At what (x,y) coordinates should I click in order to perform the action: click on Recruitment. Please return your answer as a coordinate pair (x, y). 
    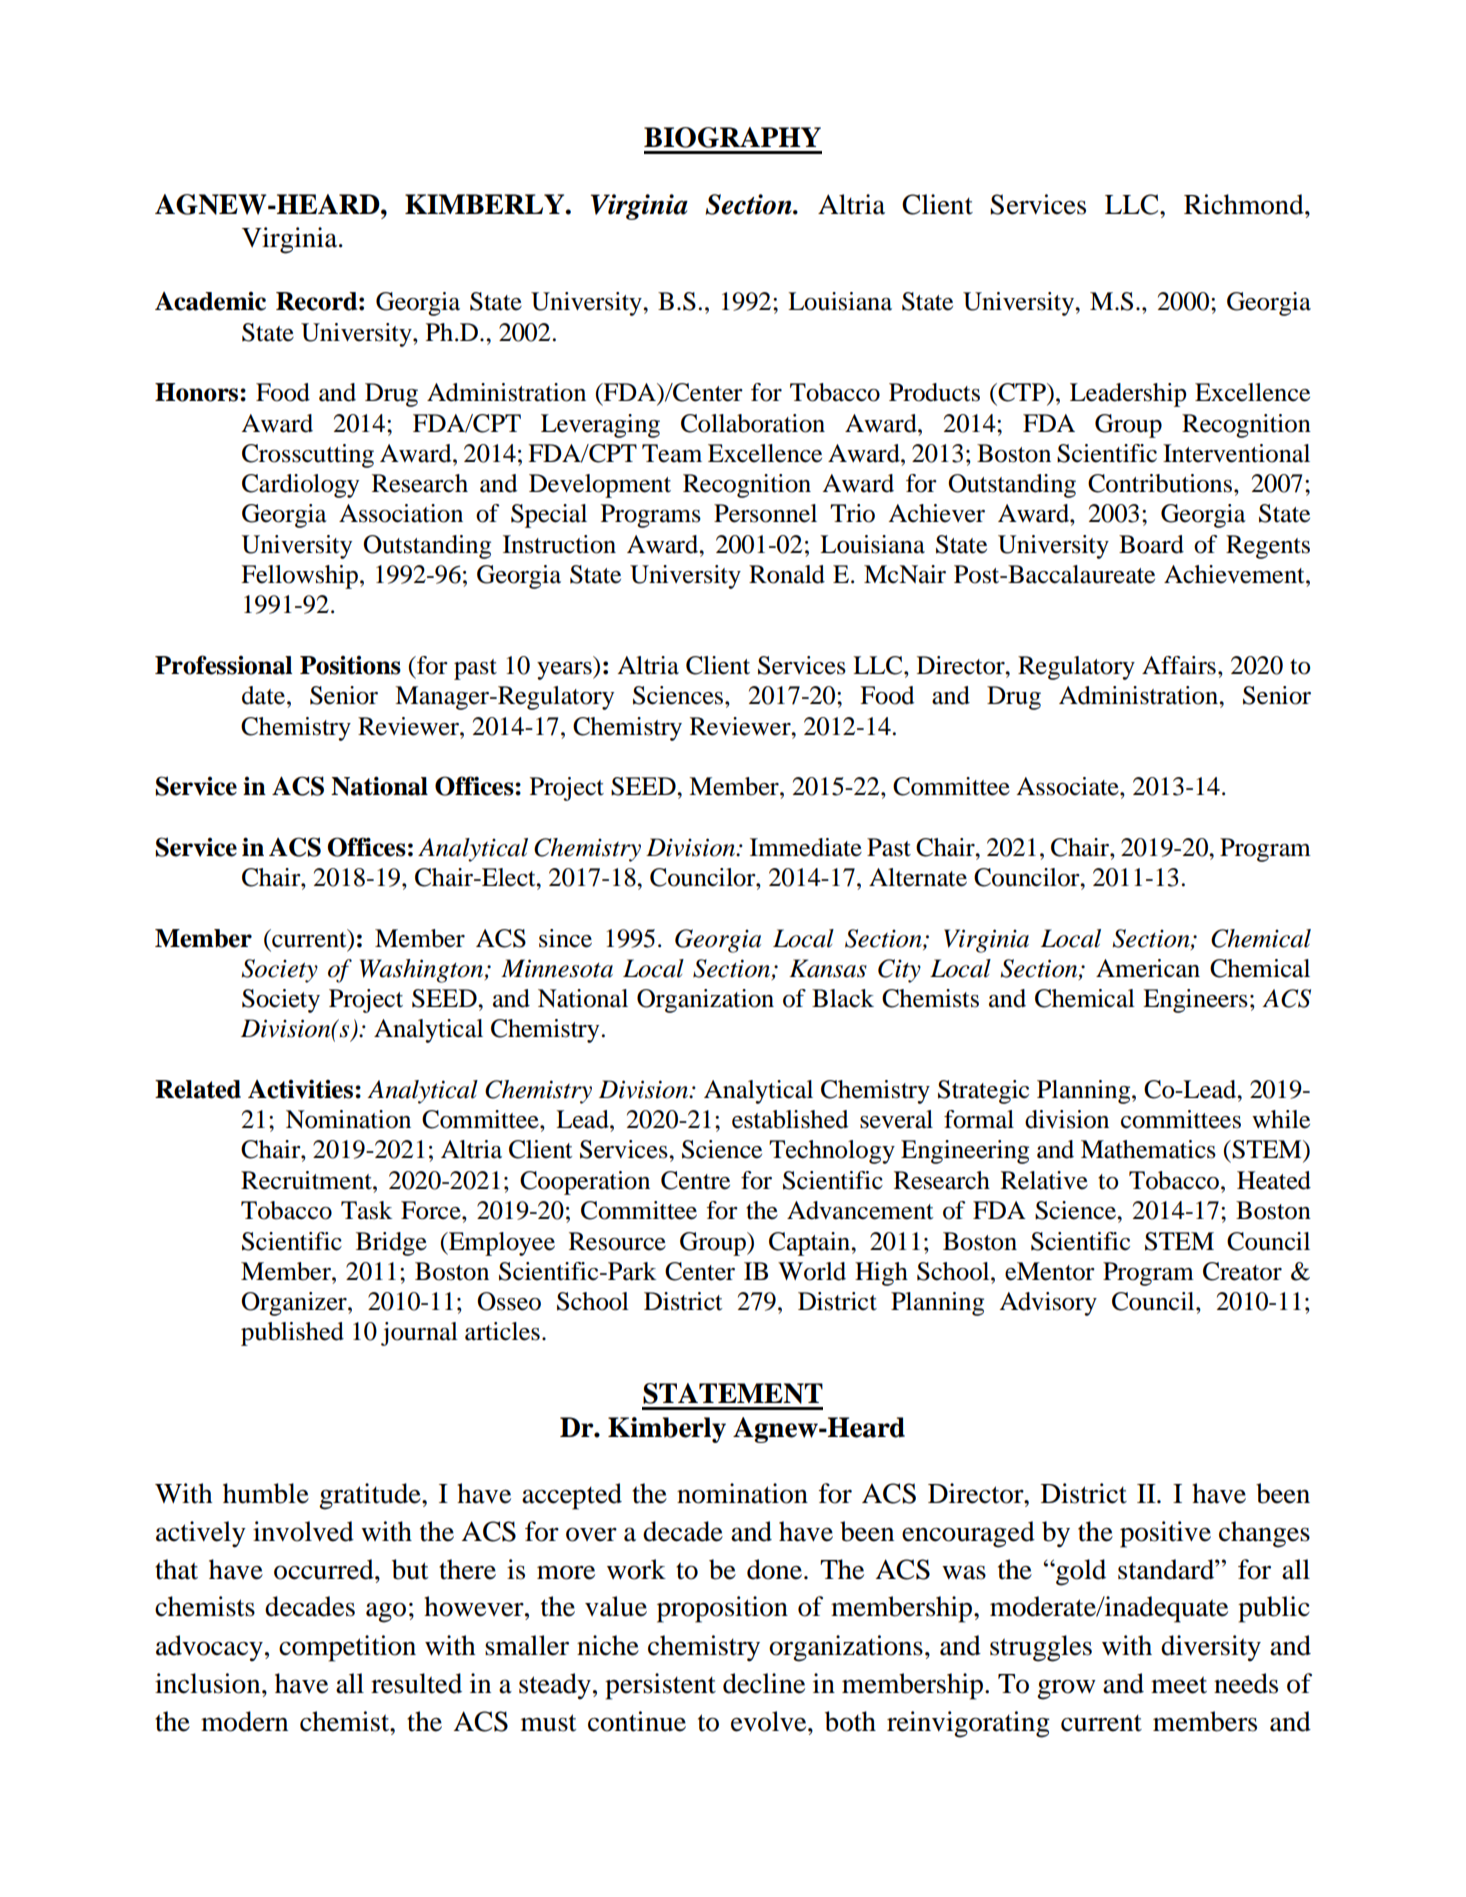
    Looking at the image, I should click on (307, 1180).
